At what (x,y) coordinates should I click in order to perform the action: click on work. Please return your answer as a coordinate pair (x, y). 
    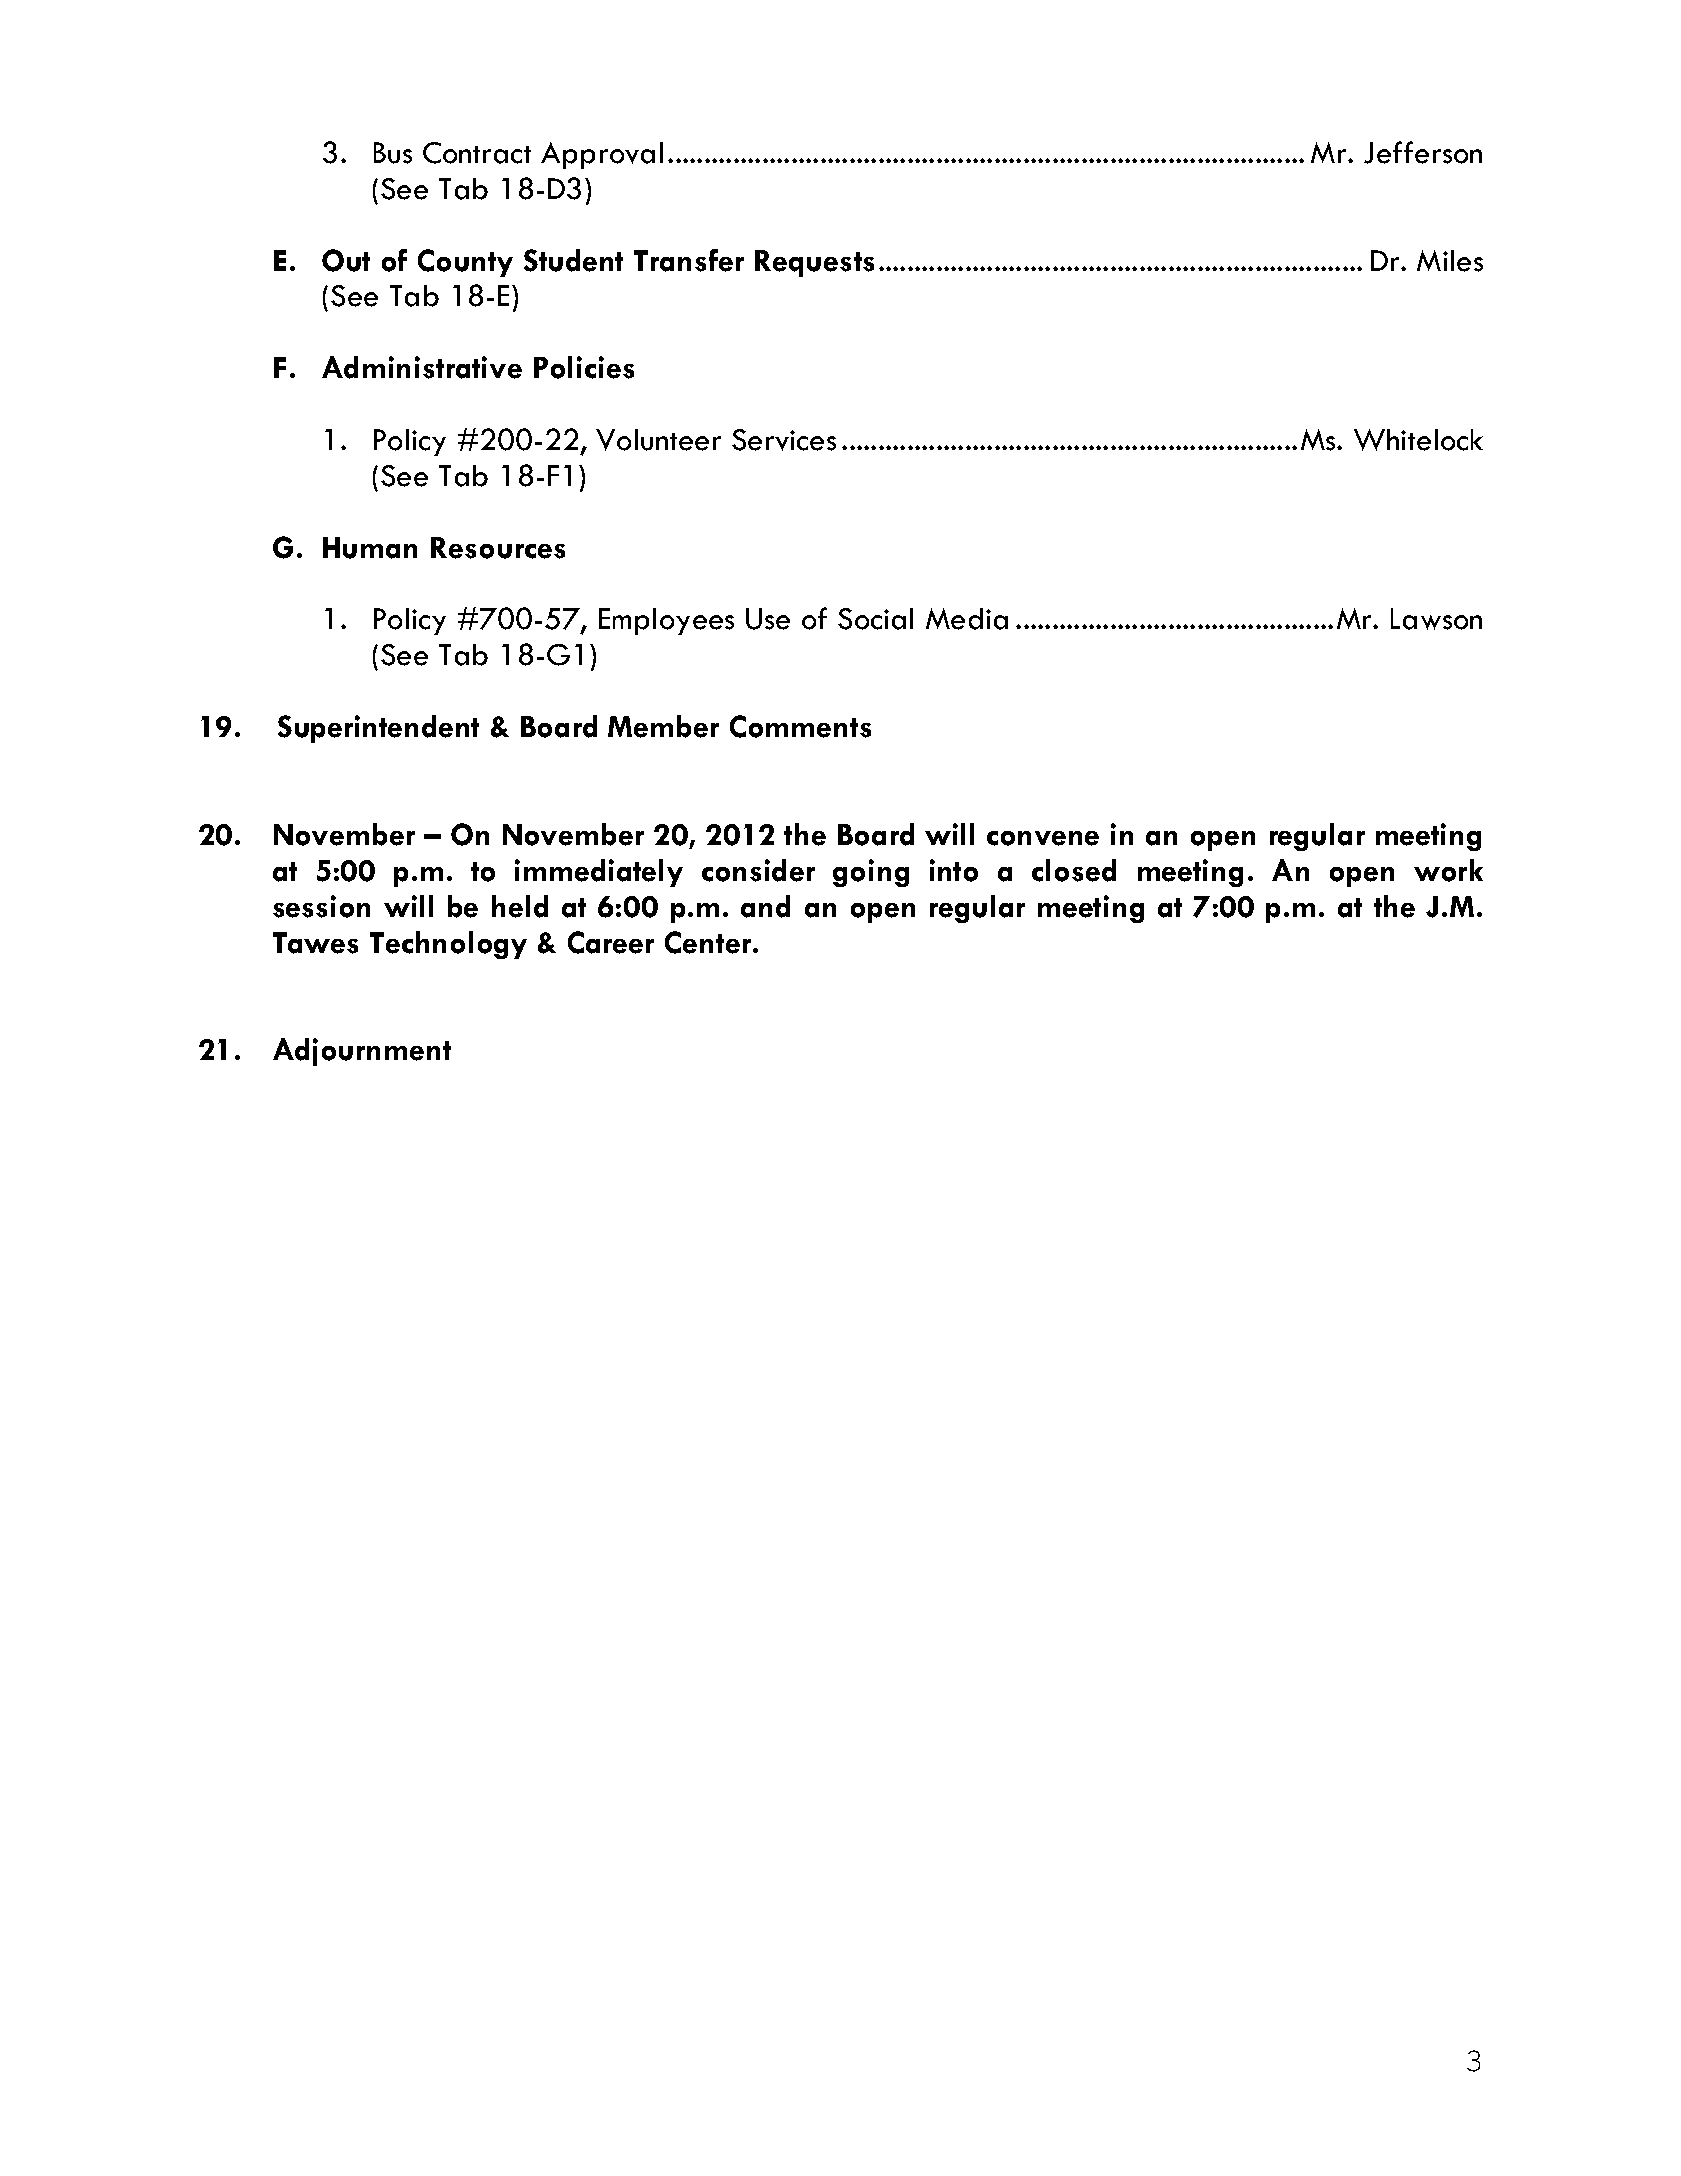
    Looking at the image, I should click on (1448, 870).
